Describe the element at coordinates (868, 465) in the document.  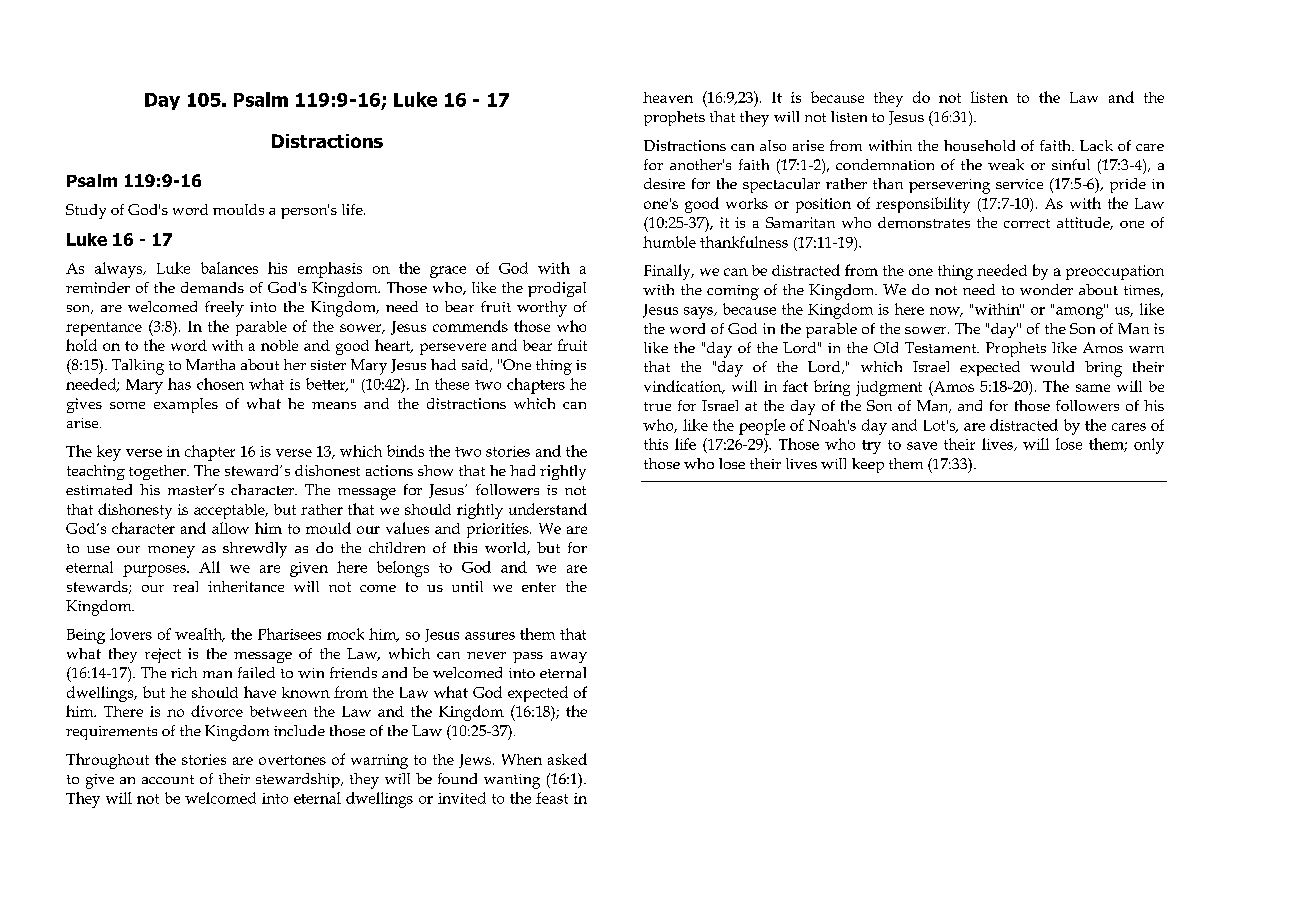
I see `keep` at that location.
